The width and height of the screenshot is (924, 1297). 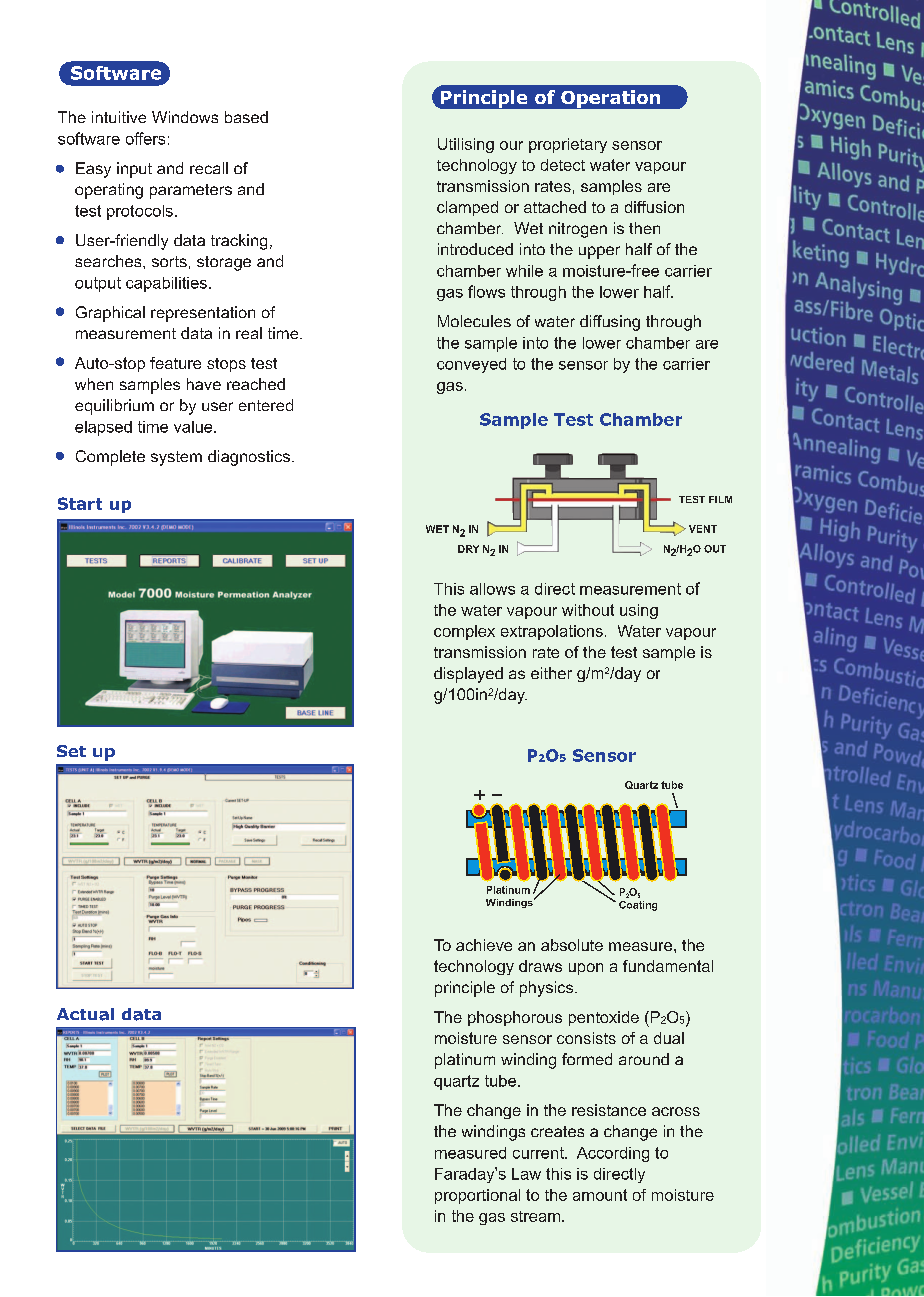 What do you see at coordinates (654, 207) in the screenshot?
I see `diffusion` at bounding box center [654, 207].
